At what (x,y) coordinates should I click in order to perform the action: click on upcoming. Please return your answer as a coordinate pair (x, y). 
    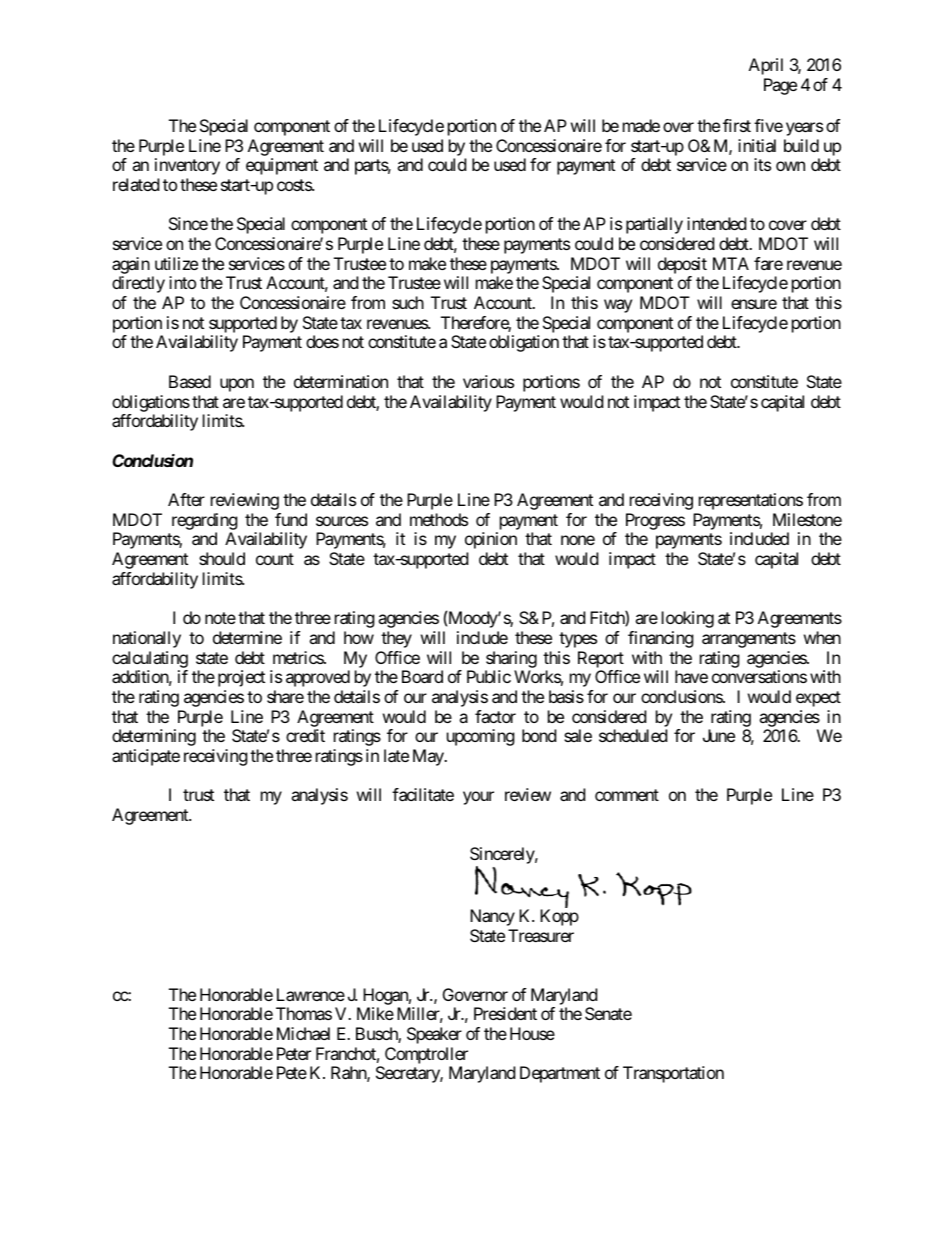
    Looking at the image, I should click on (481, 737).
